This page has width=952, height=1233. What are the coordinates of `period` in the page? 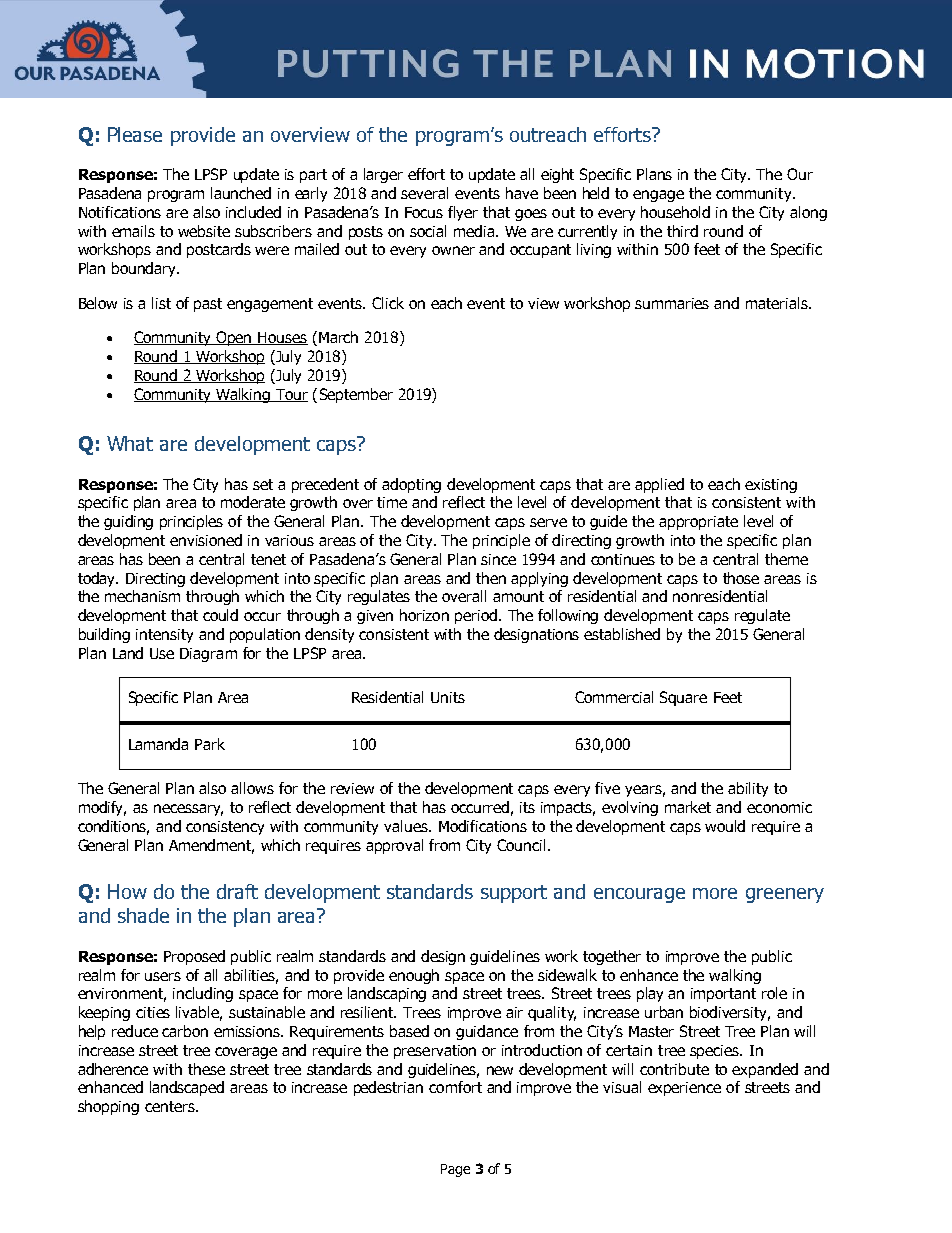 It's located at (476, 616).
